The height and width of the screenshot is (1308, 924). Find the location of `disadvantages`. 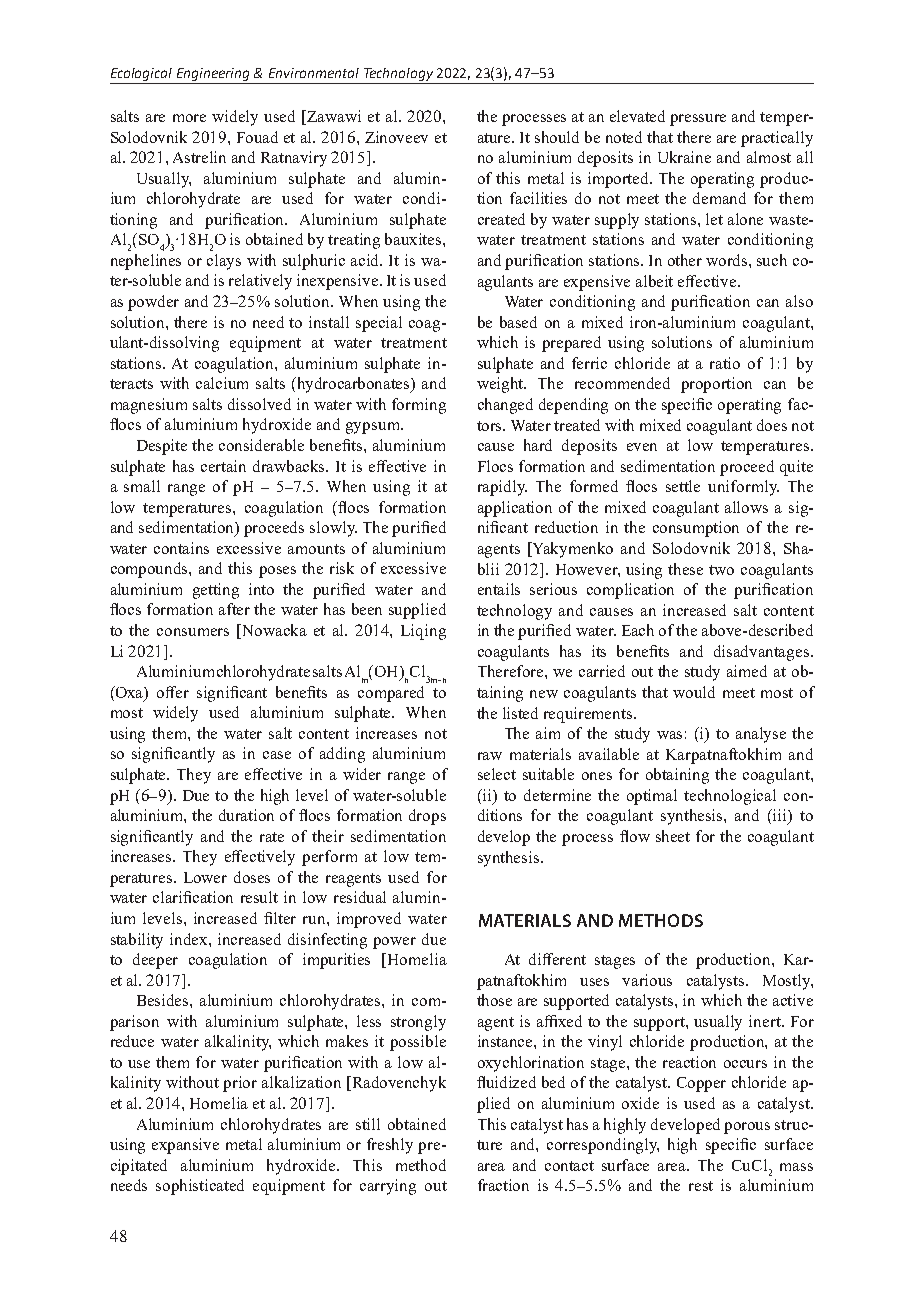

disadvantages is located at coordinates (763, 653).
